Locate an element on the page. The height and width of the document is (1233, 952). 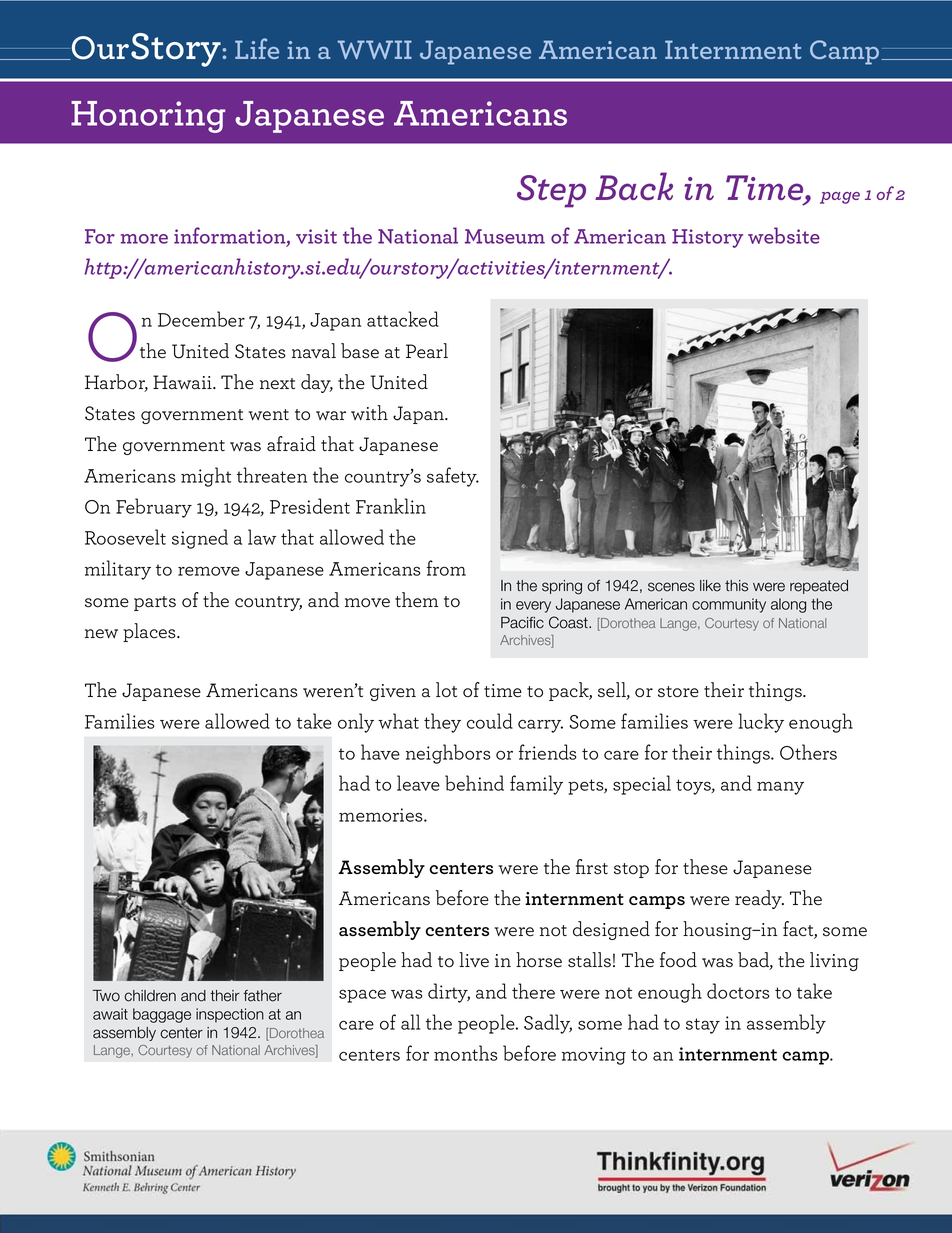
page is located at coordinates (840, 198).
